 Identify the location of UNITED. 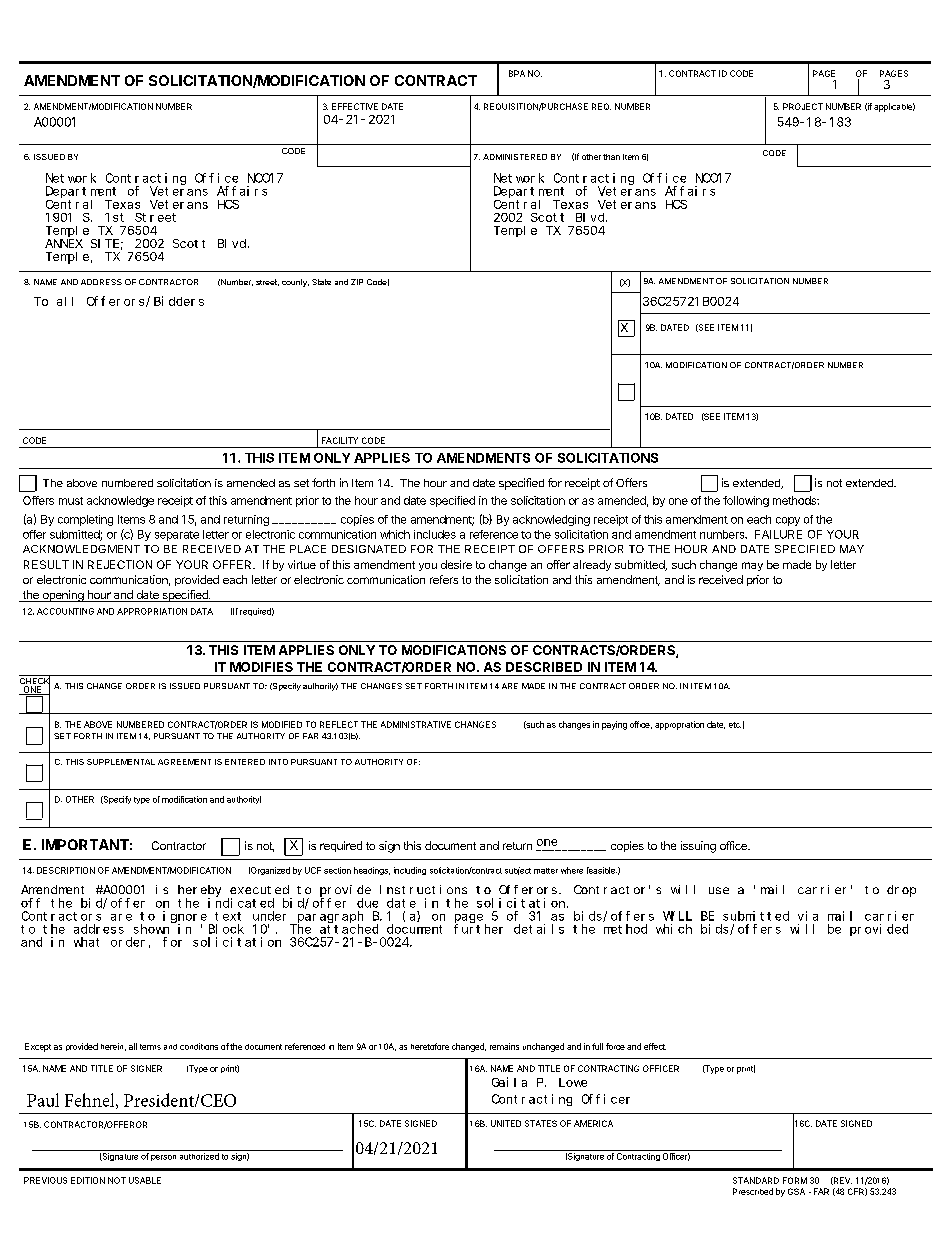
(506, 1123).
